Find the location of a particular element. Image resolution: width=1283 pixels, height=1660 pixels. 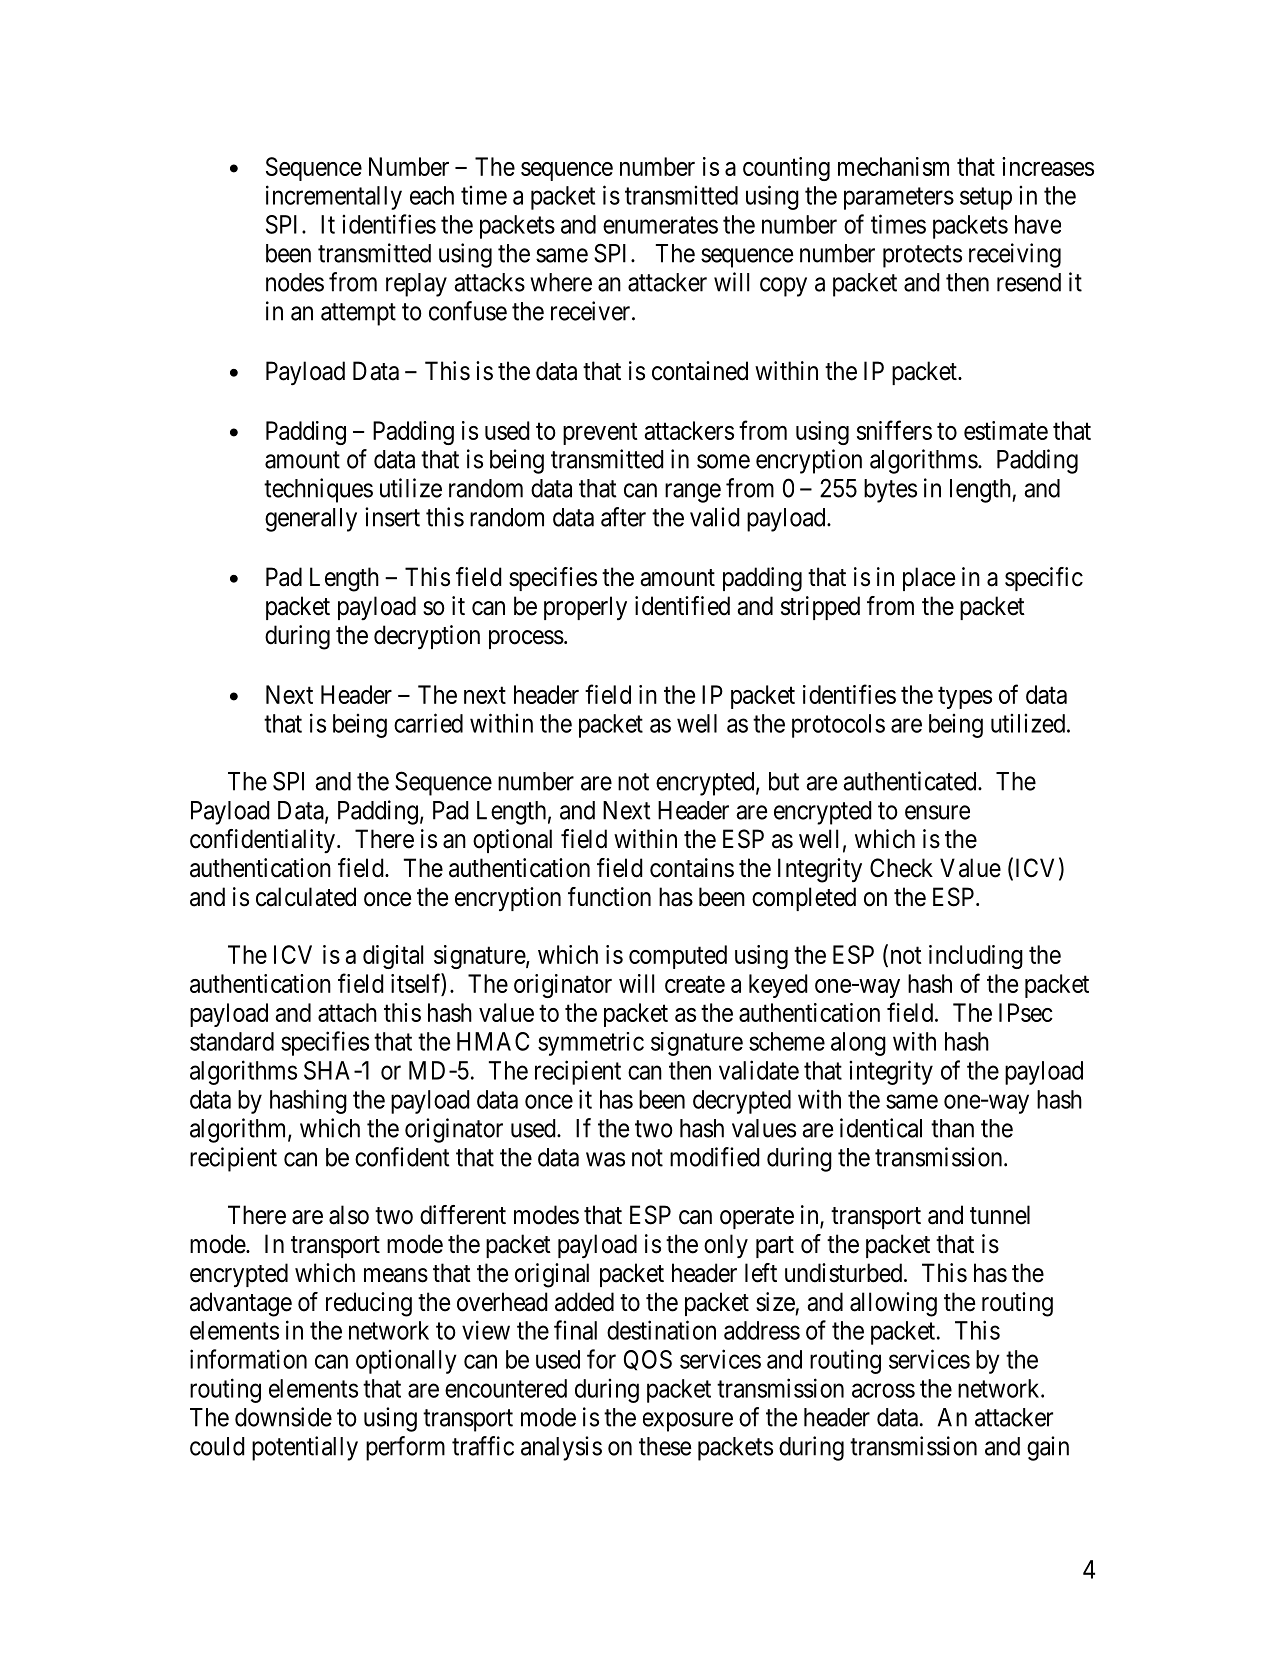

generally is located at coordinates (311, 520).
